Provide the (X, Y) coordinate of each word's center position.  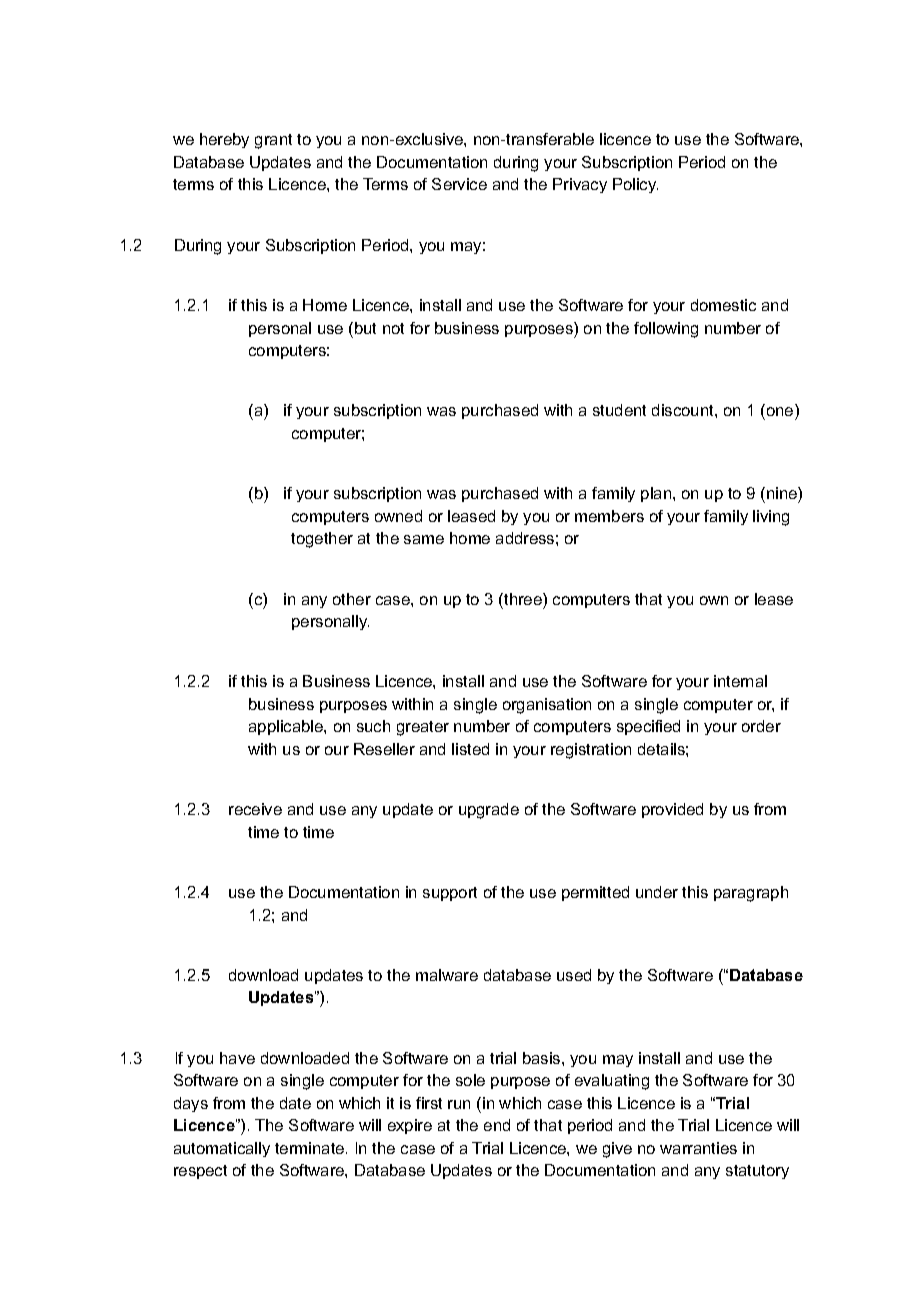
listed (470, 749)
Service (459, 184)
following (666, 330)
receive (255, 809)
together (322, 540)
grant (273, 141)
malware (447, 975)
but (365, 328)
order (761, 726)
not (393, 328)
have (237, 1058)
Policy (635, 185)
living (771, 518)
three (523, 599)
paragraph (751, 894)
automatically (222, 1149)
